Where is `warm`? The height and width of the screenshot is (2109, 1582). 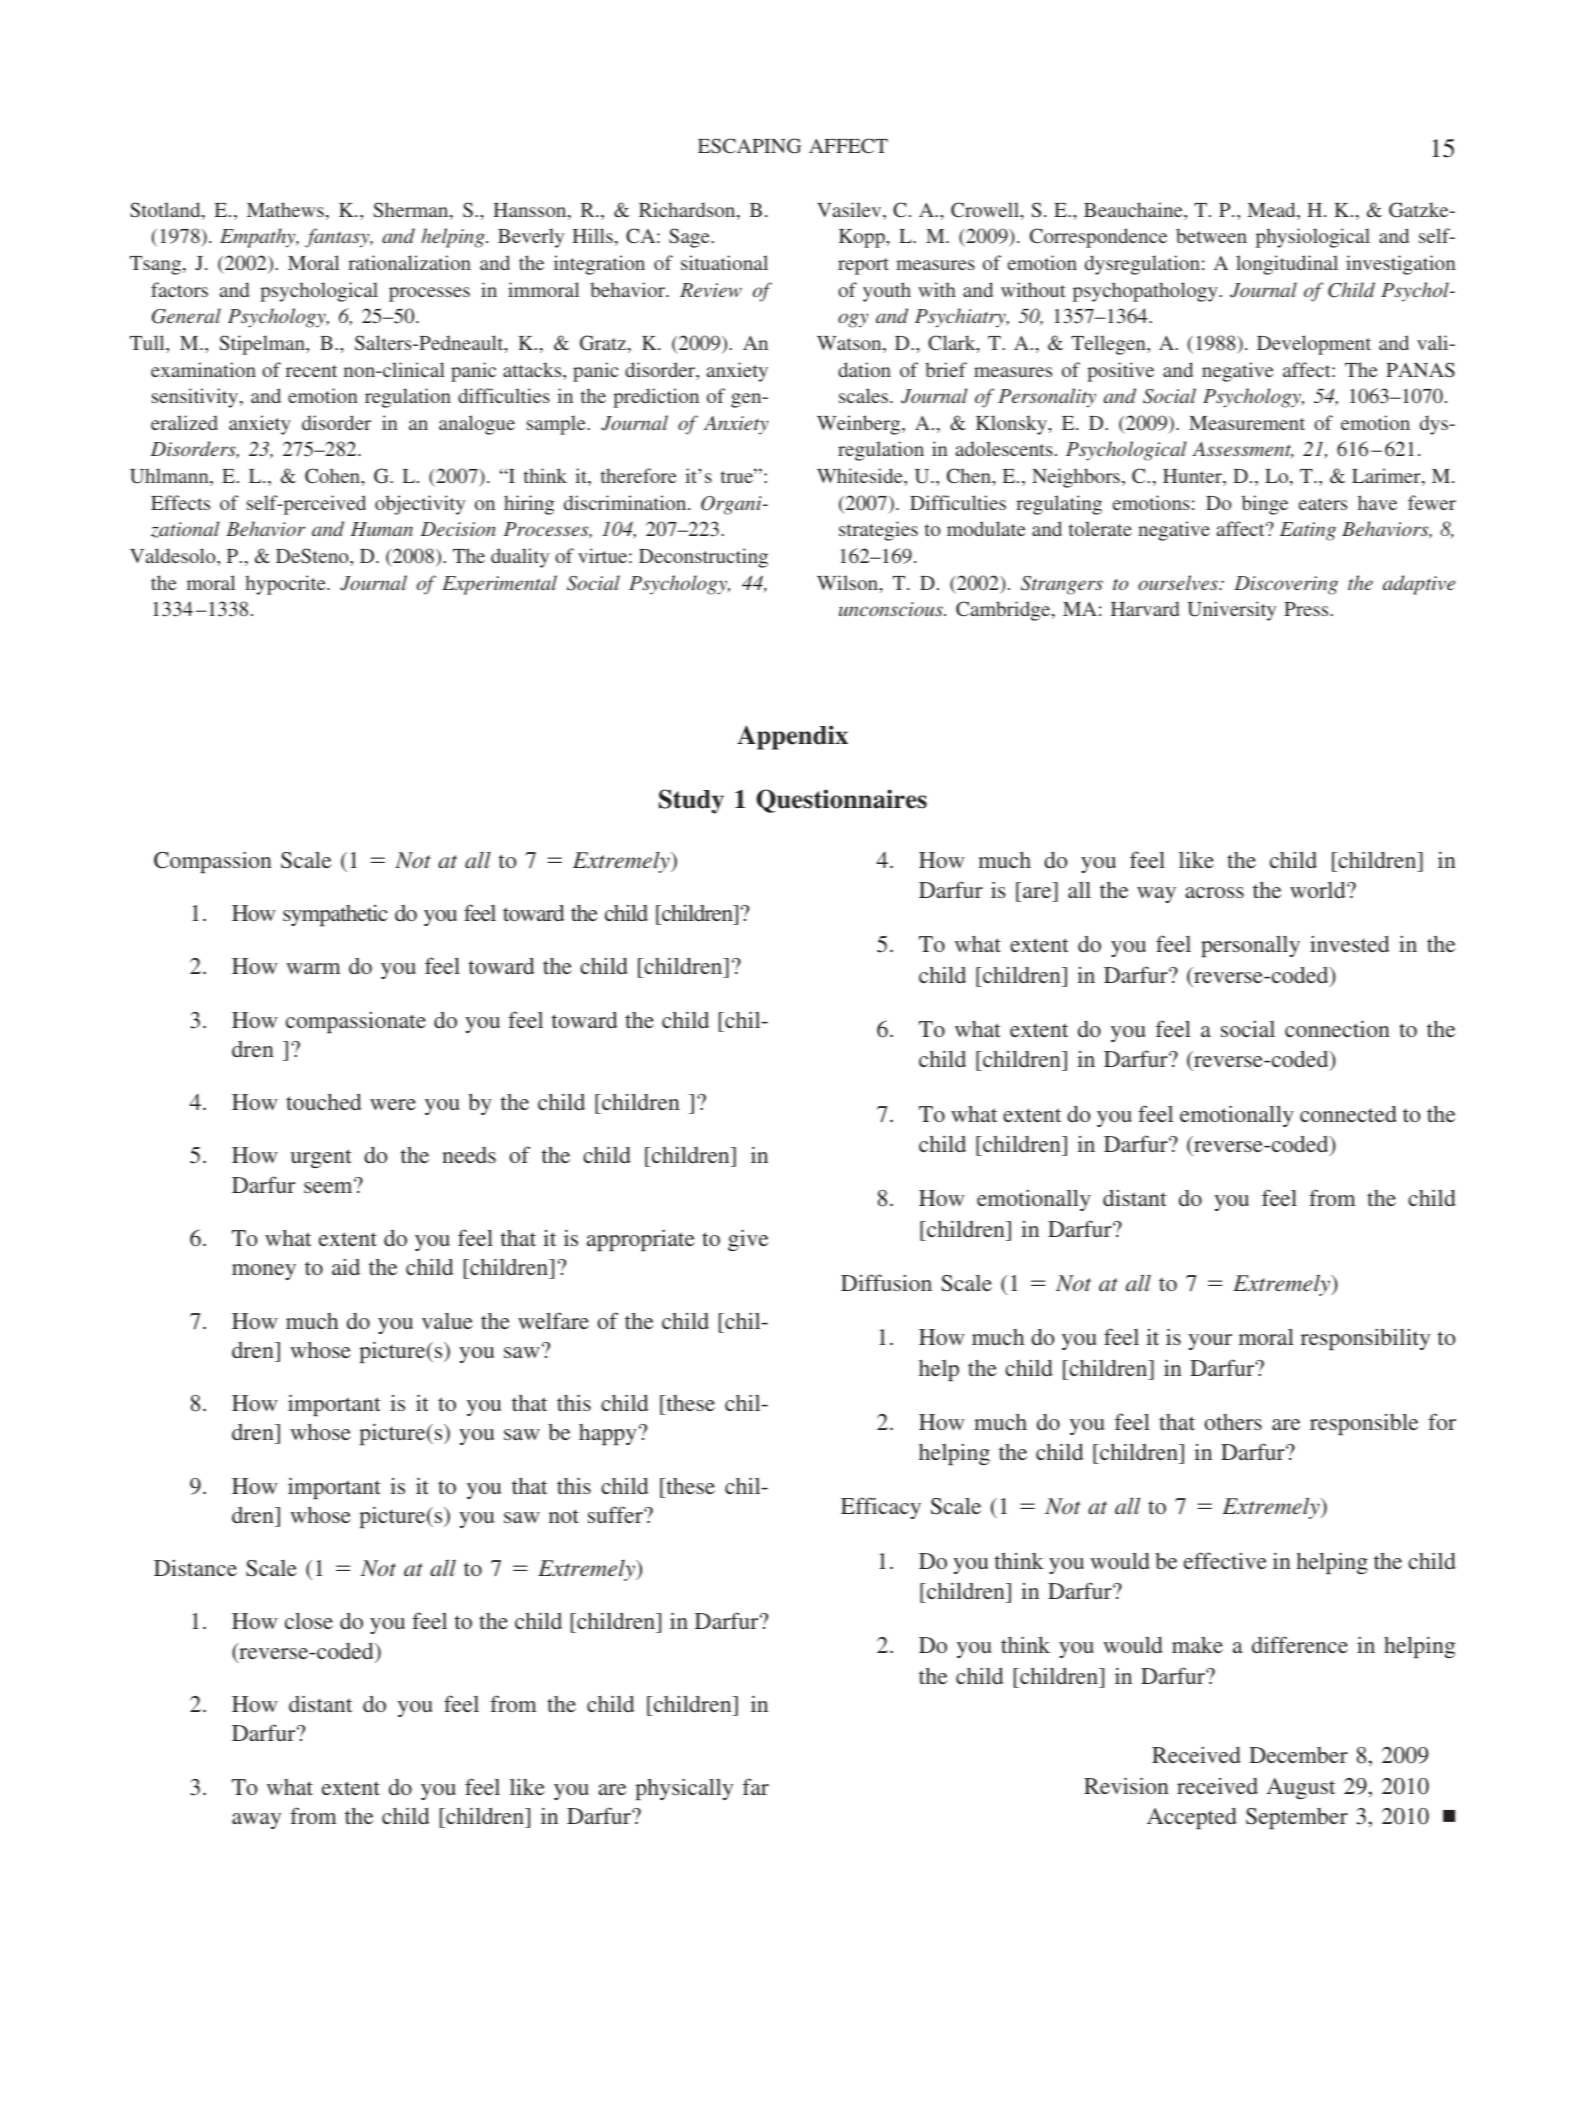 warm is located at coordinates (313, 968).
